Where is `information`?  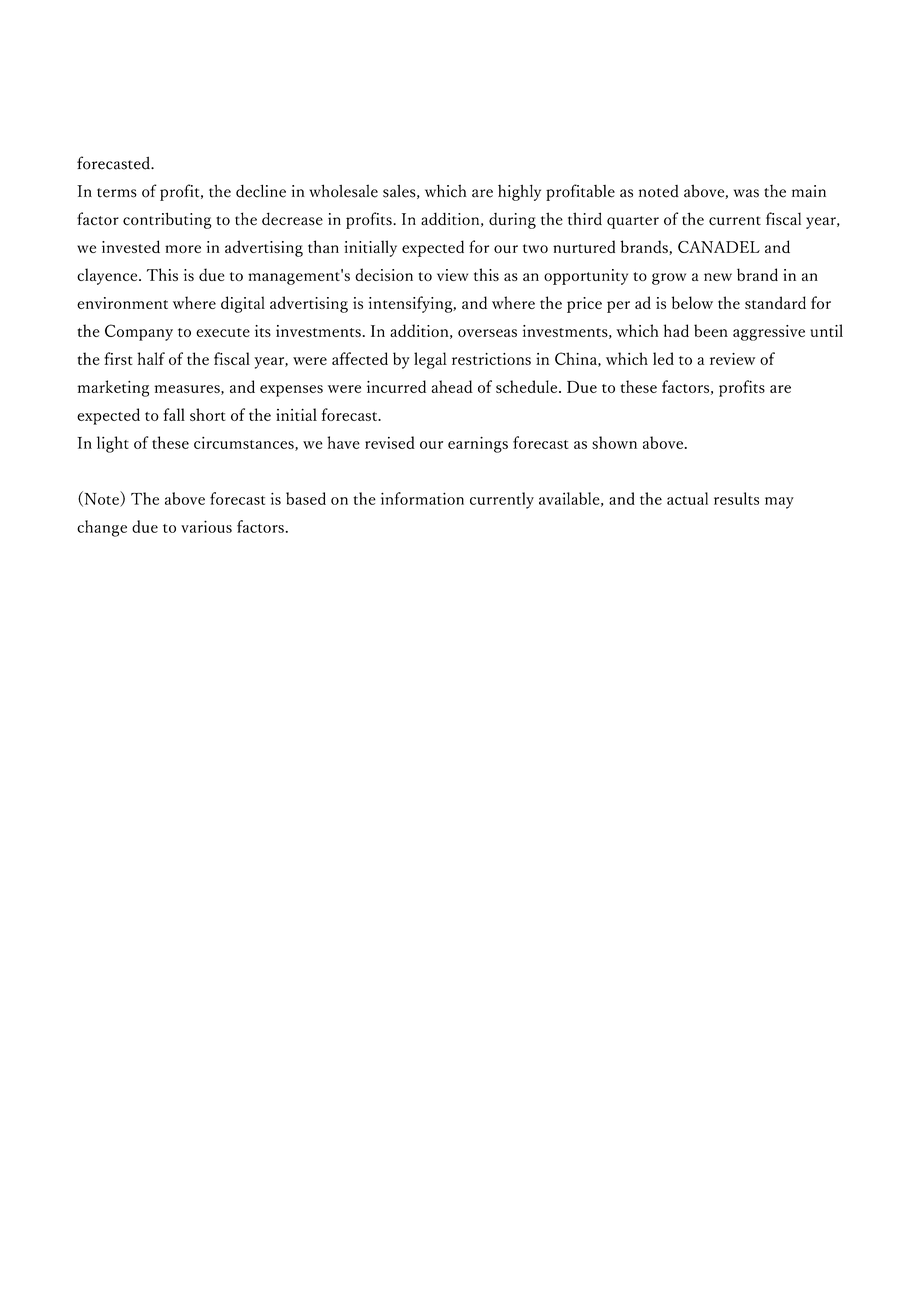 information is located at coordinates (422, 498).
